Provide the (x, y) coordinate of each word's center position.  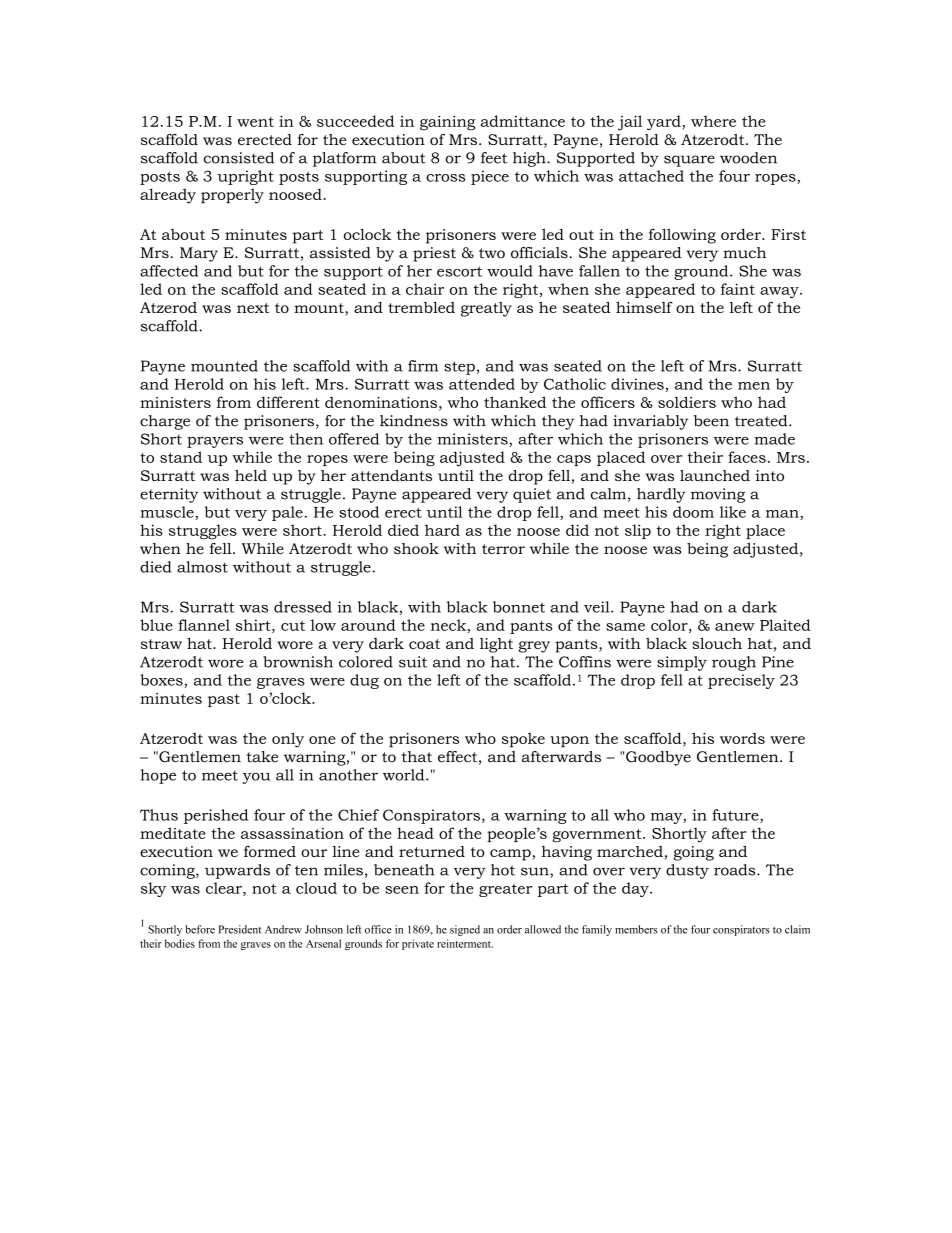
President (239, 929)
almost (202, 567)
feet (494, 158)
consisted (239, 158)
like (733, 512)
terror (503, 549)
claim (797, 929)
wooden (748, 158)
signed (465, 930)
